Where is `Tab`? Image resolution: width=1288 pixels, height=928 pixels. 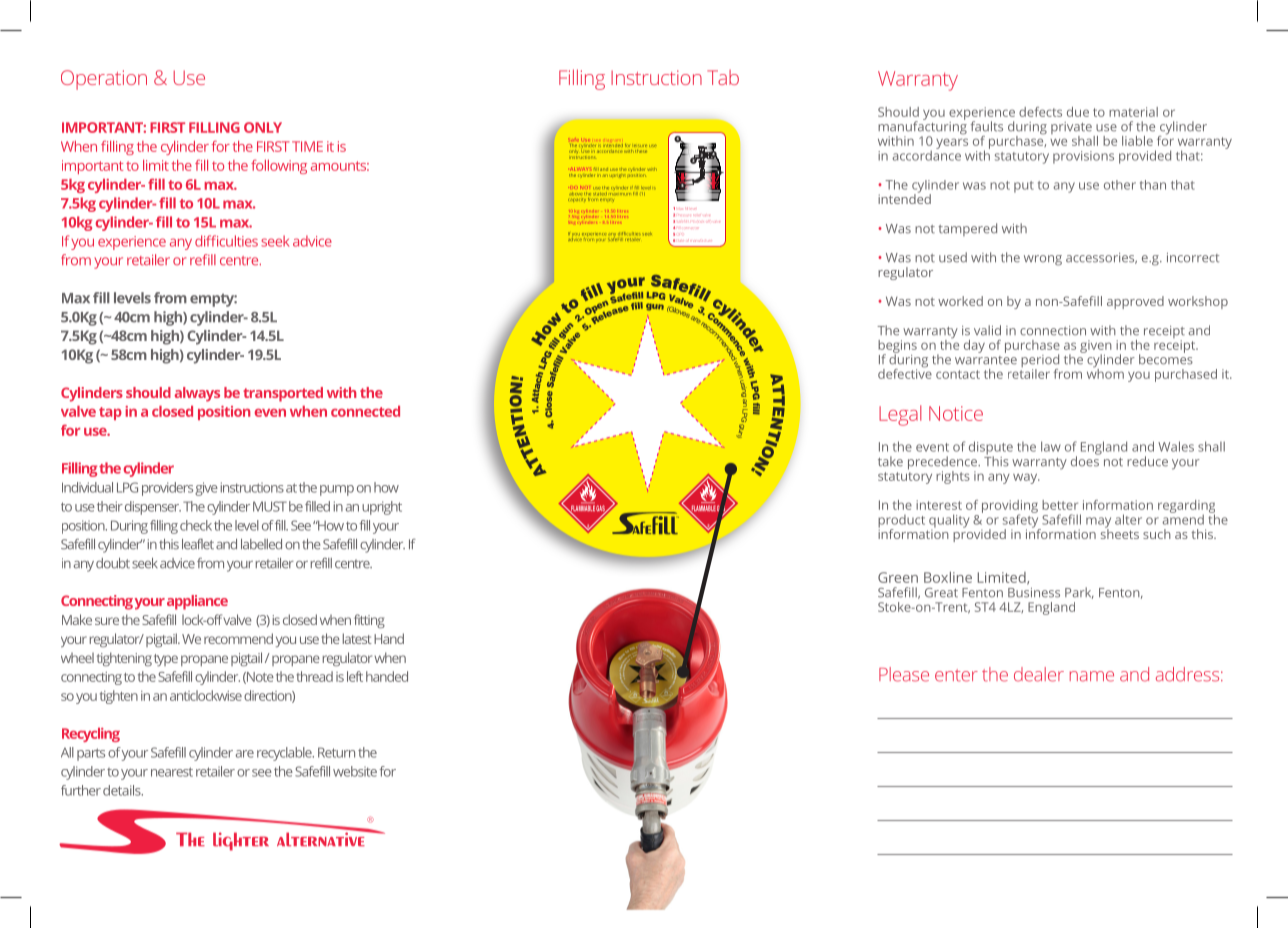 Tab is located at coordinates (723, 77).
